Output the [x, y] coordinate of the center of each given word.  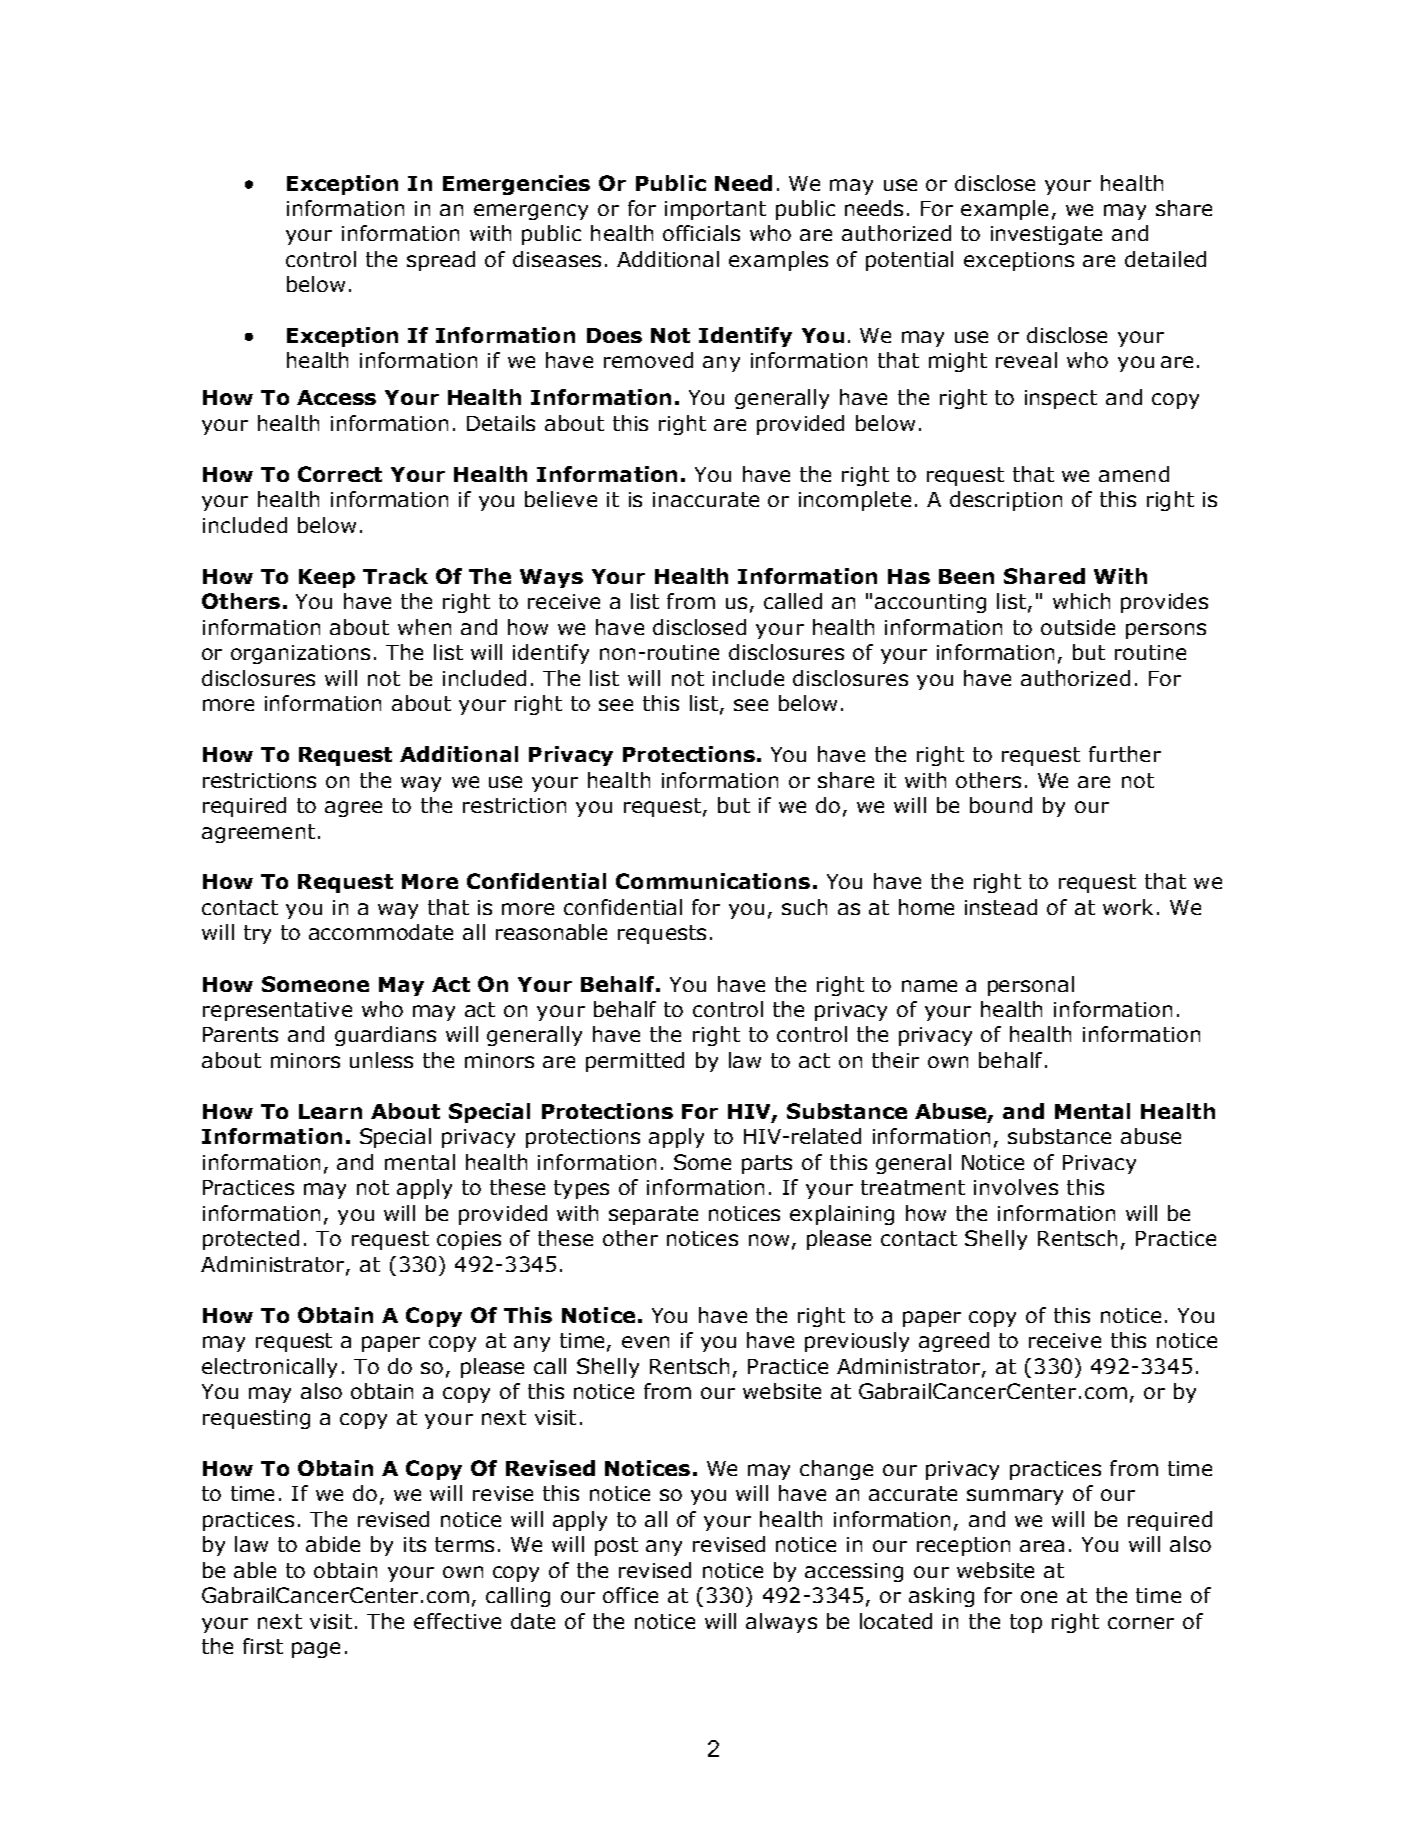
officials [701, 233]
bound [1001, 805]
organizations [300, 654]
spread [441, 261]
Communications [713, 881]
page [316, 1650]
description [1006, 501]
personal [1031, 986]
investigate [1046, 235]
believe [561, 499]
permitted [635, 1062]
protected [251, 1240]
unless [381, 1060]
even [645, 1342]
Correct [340, 474]
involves [1016, 1187]
